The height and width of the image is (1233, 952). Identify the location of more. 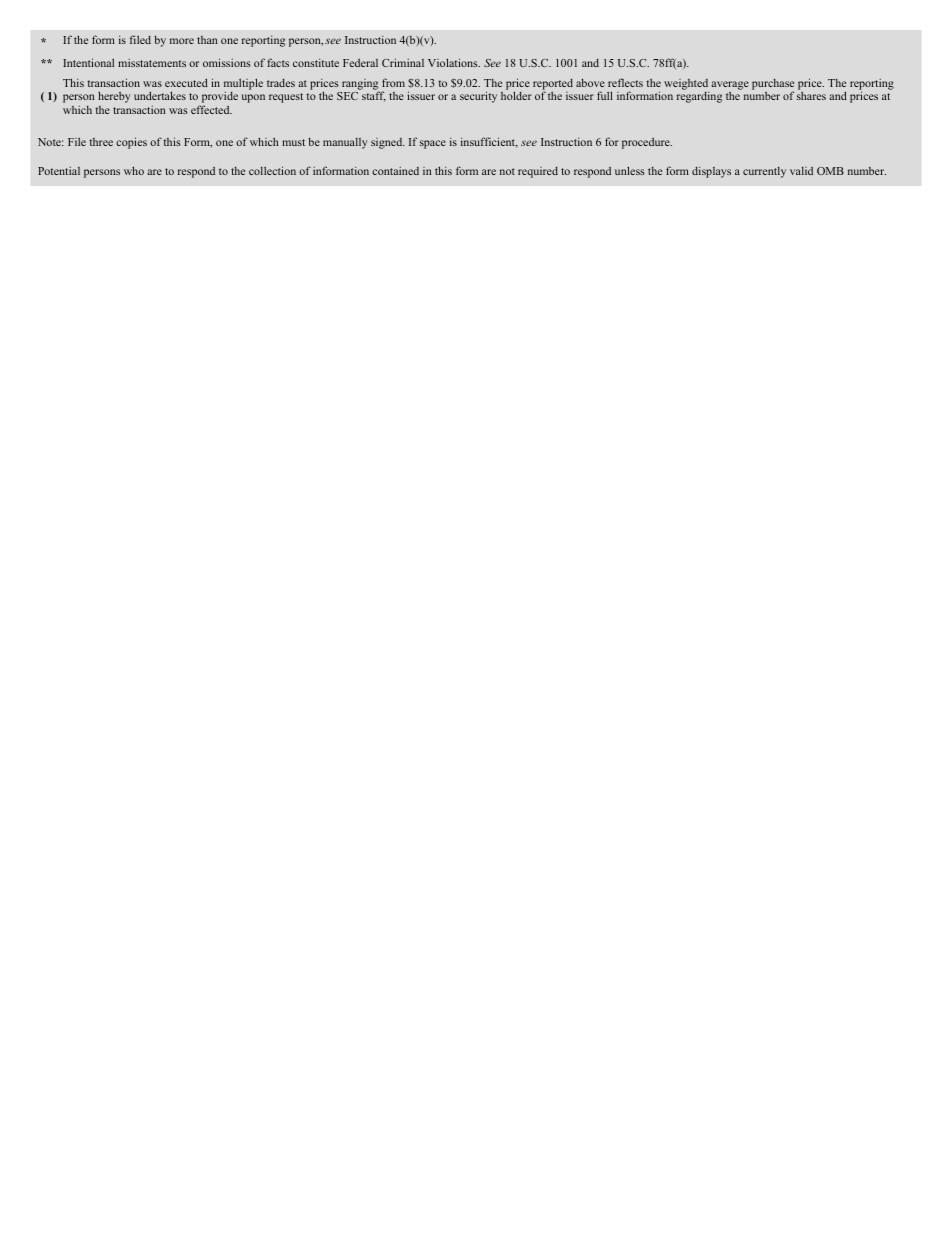
(182, 41).
